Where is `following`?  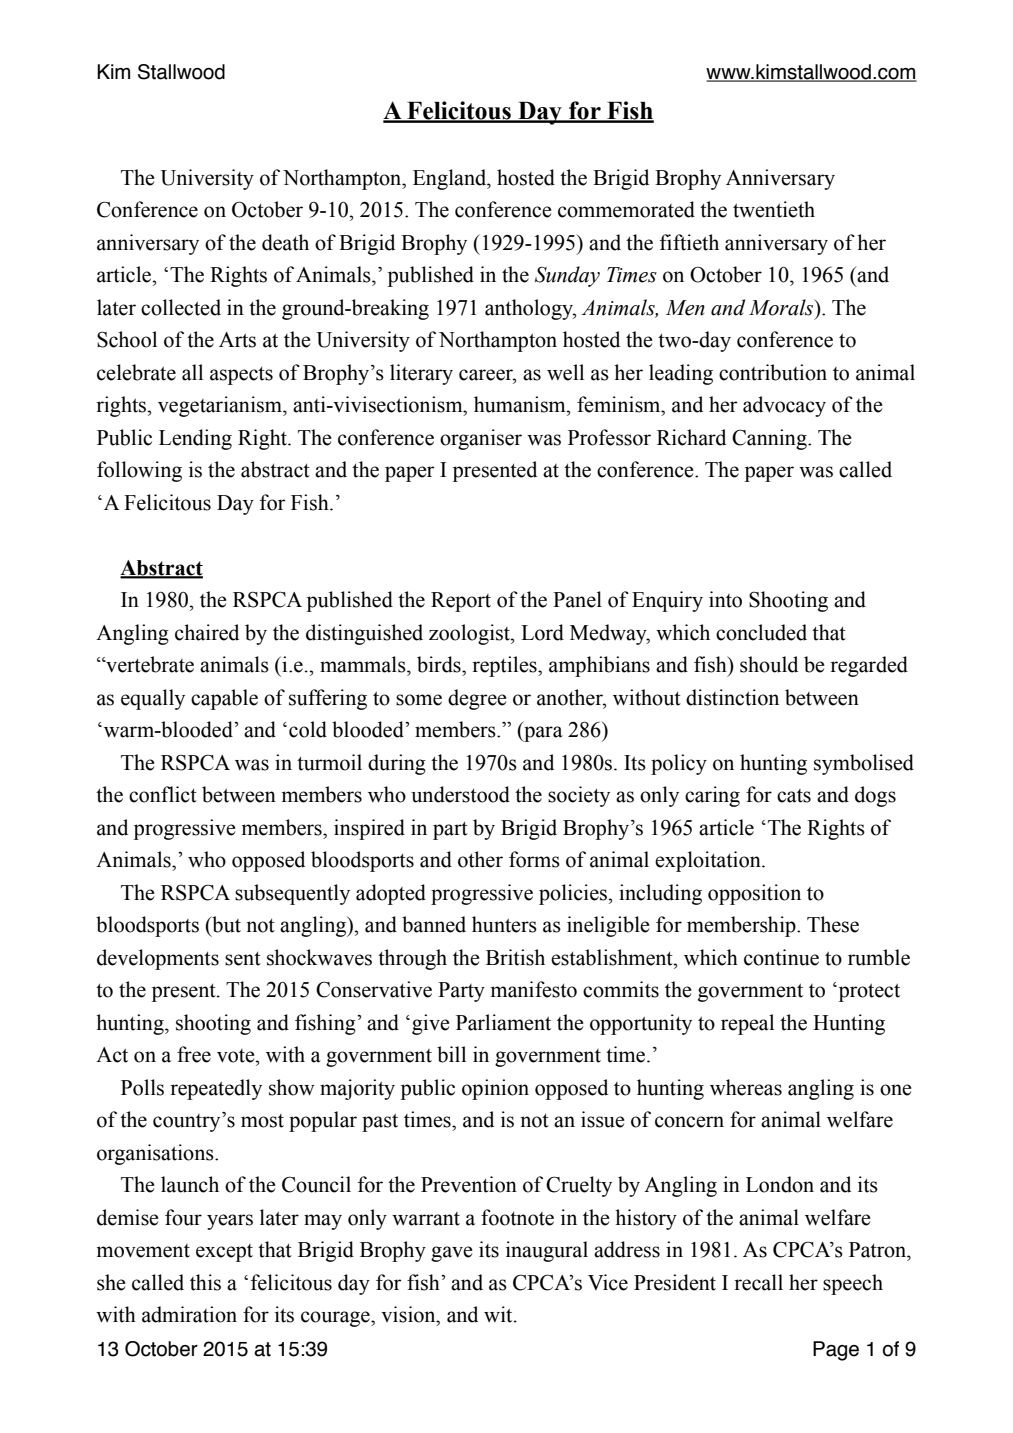
following is located at coordinates (139, 471).
